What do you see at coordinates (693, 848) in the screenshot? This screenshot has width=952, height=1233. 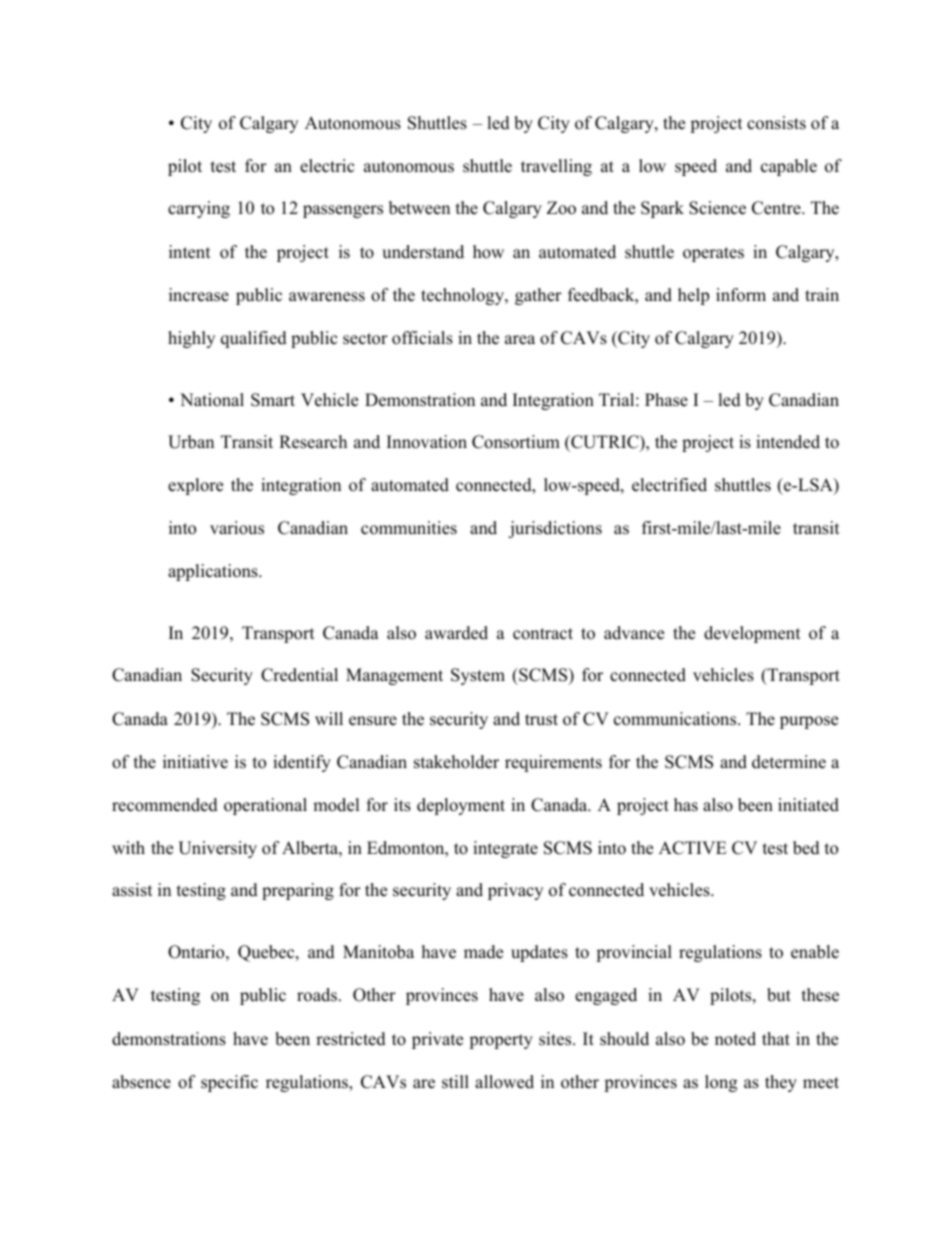 I see `ACTIVE` at bounding box center [693, 848].
